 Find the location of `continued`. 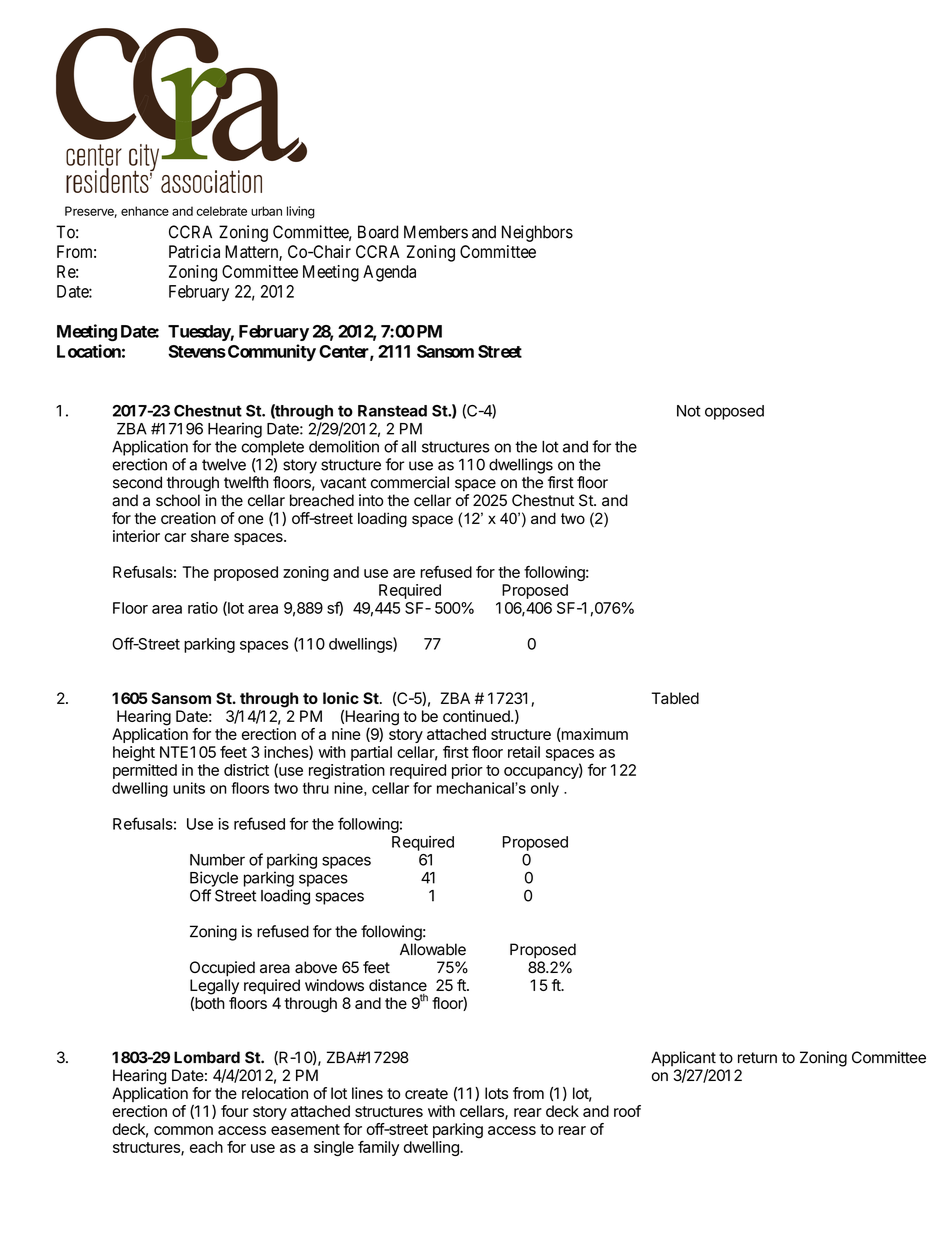

continued is located at coordinates (477, 716).
